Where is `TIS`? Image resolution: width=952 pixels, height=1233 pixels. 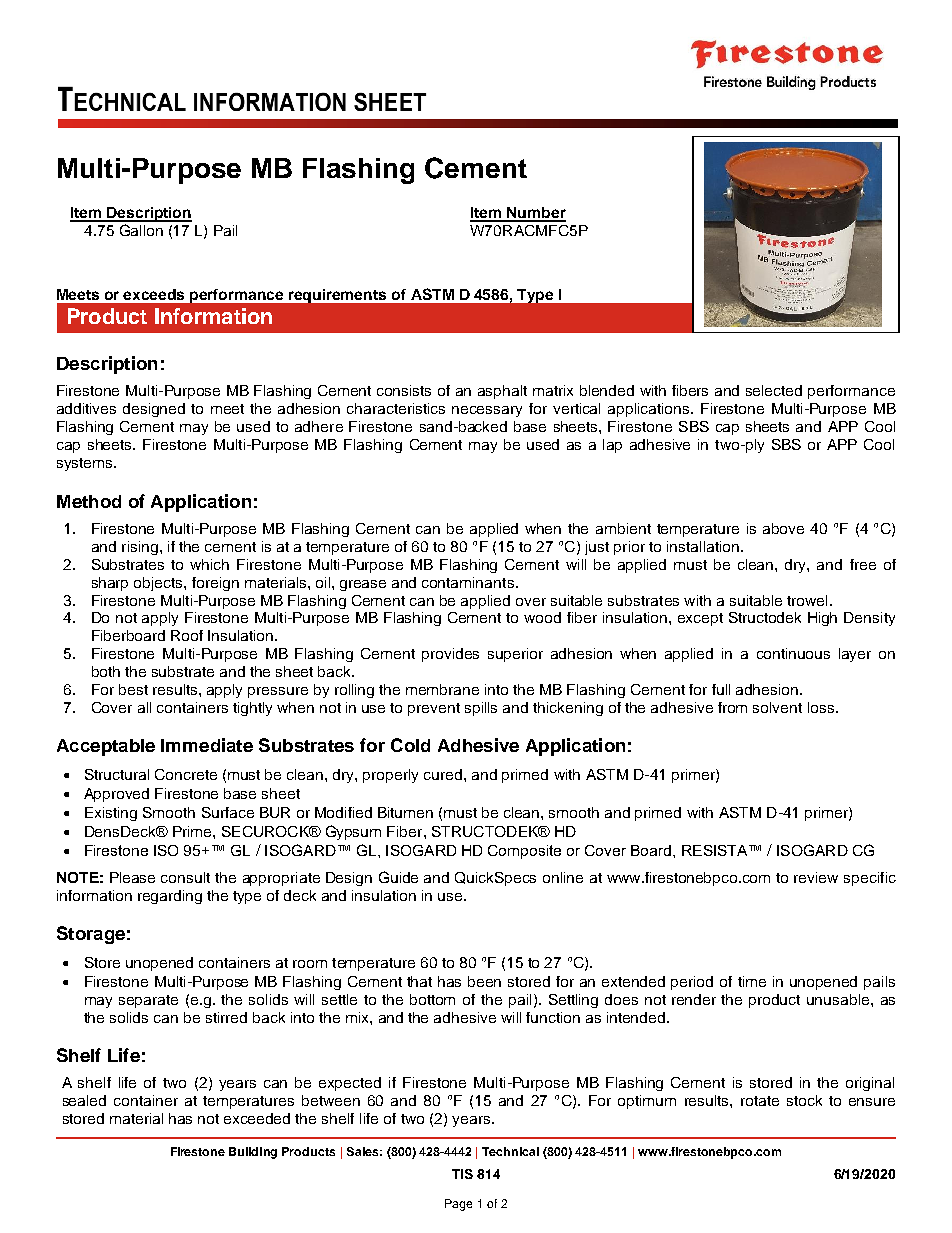
TIS is located at coordinates (462, 1174).
